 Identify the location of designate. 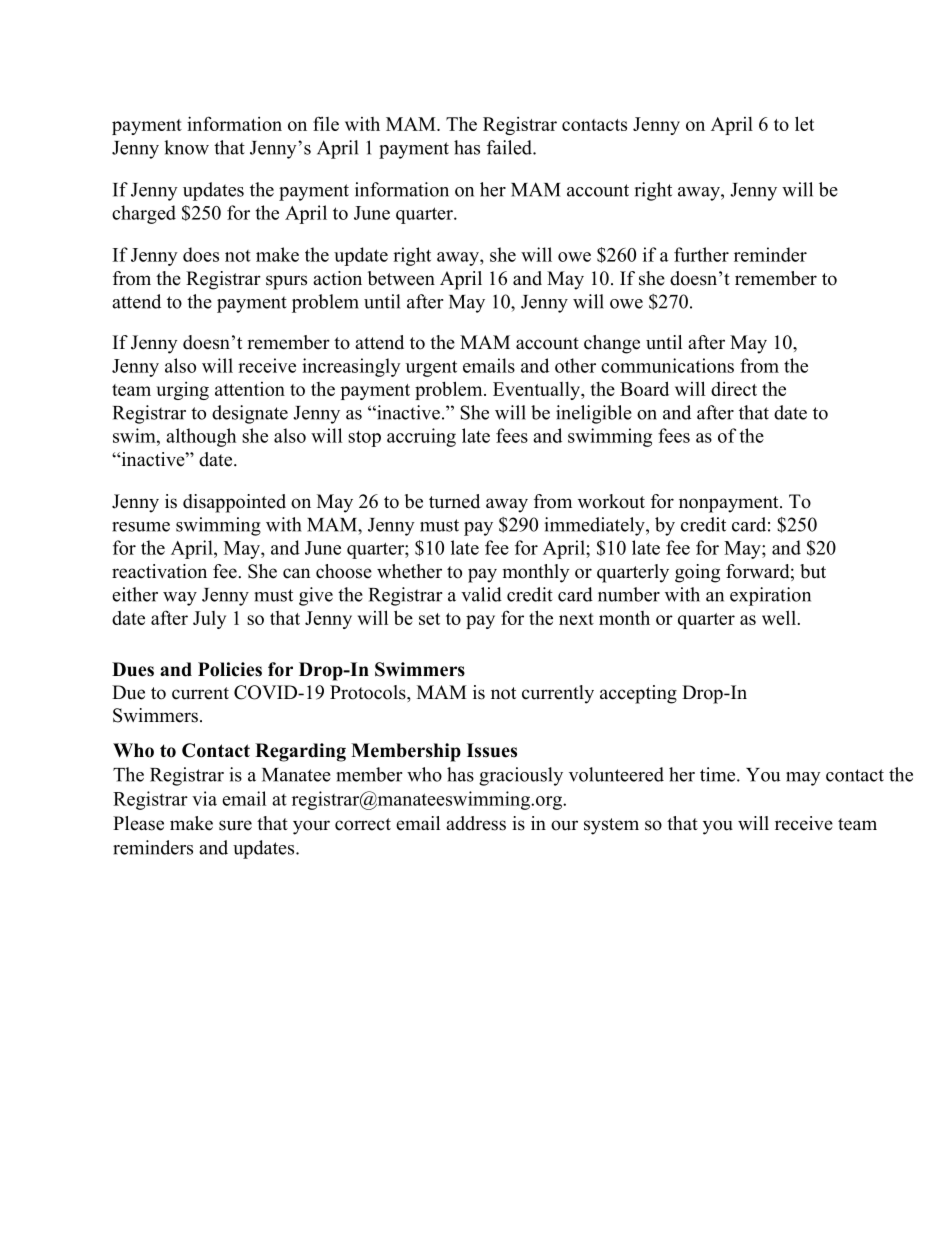
(250, 414).
